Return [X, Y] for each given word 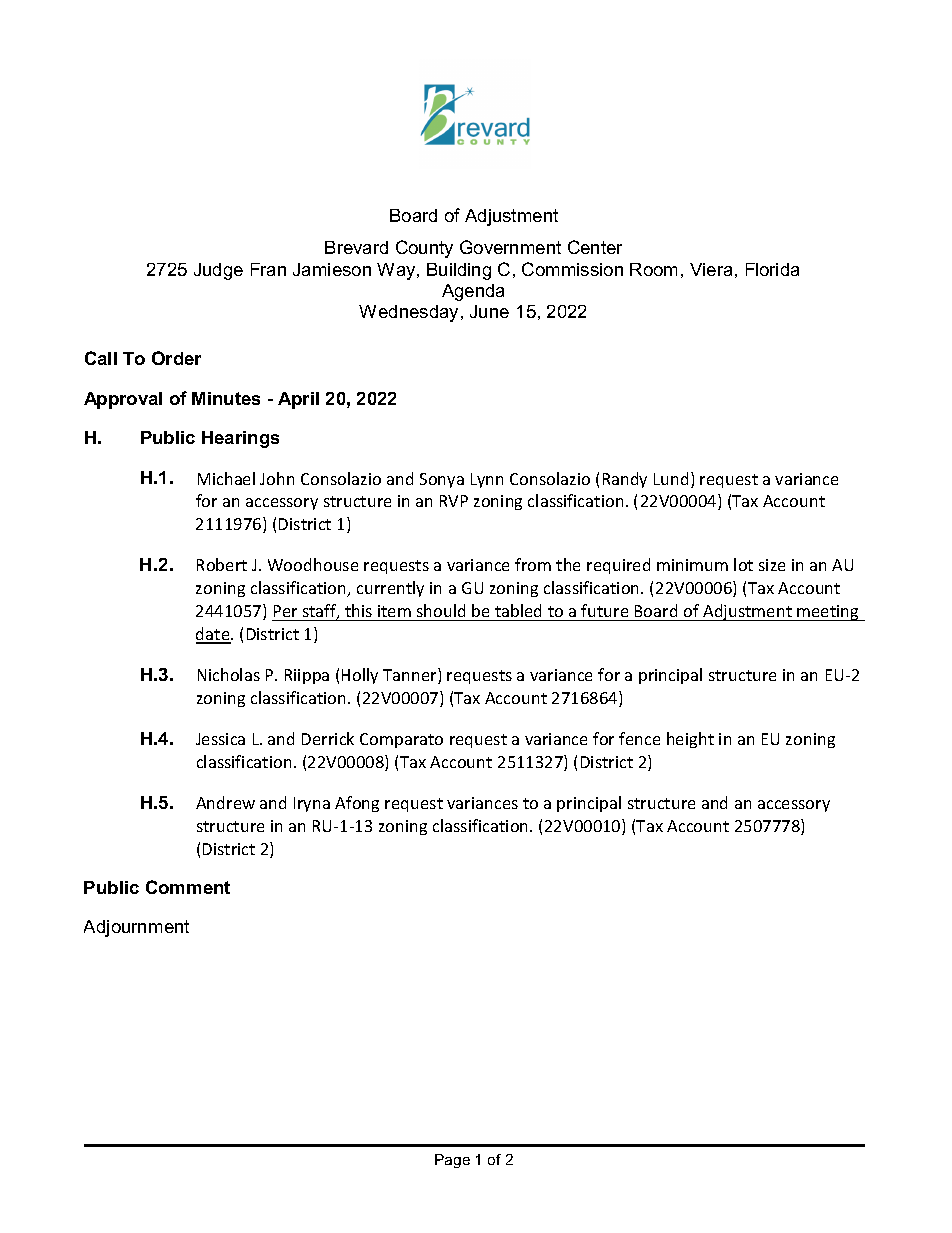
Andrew [225, 802]
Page [452, 1161]
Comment [188, 887]
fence [639, 738]
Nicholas [229, 674]
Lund [671, 478]
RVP [454, 501]
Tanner [411, 676]
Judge [218, 271]
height [690, 740]
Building [459, 271]
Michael [226, 478]
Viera [711, 269]
